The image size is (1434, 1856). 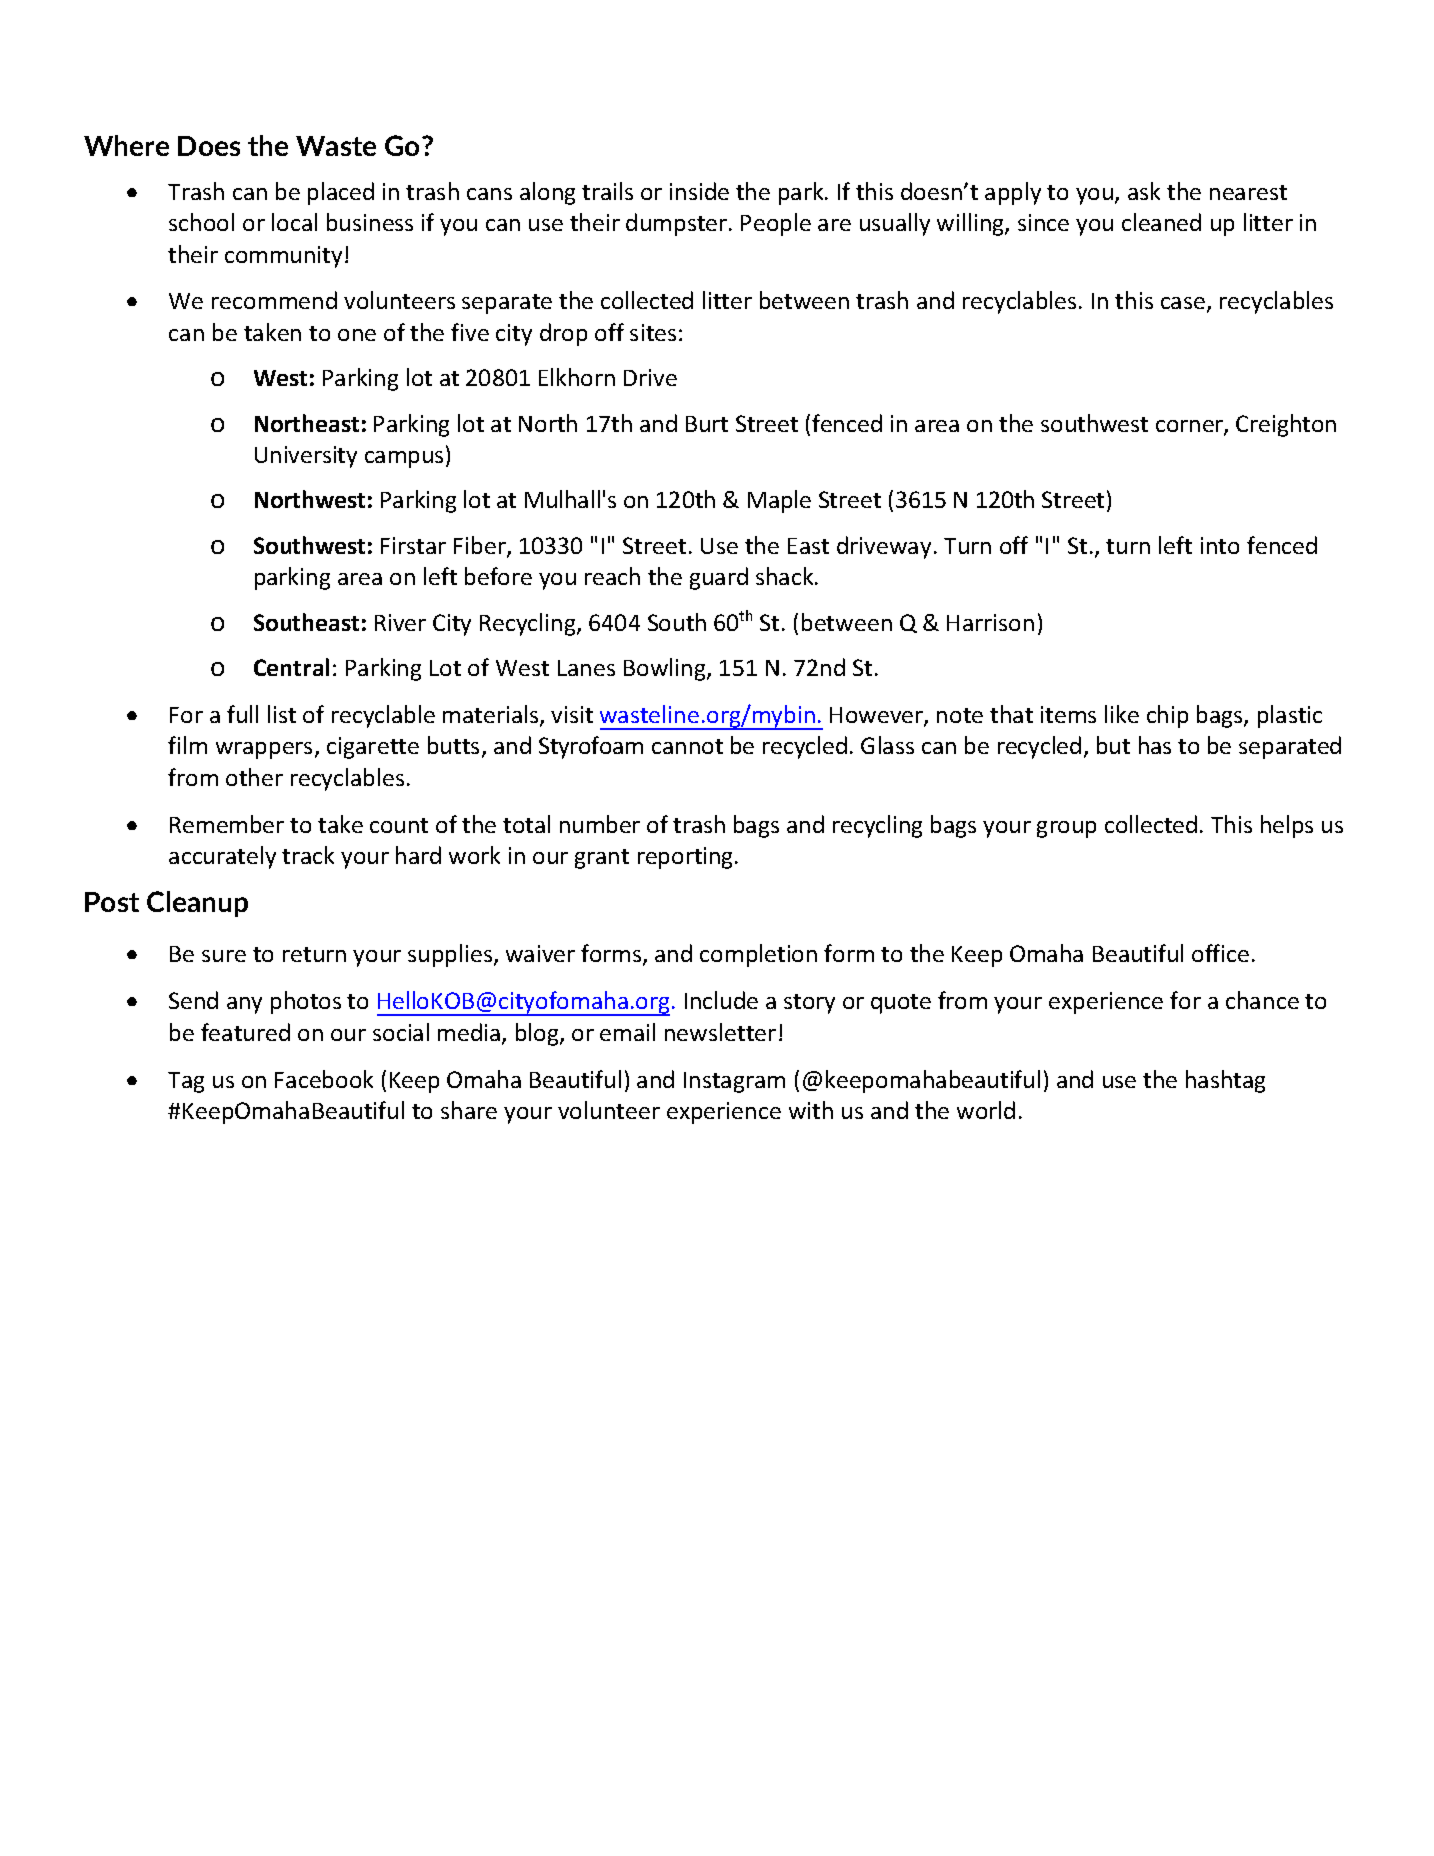 I want to click on Cleanup, so click(x=197, y=904).
